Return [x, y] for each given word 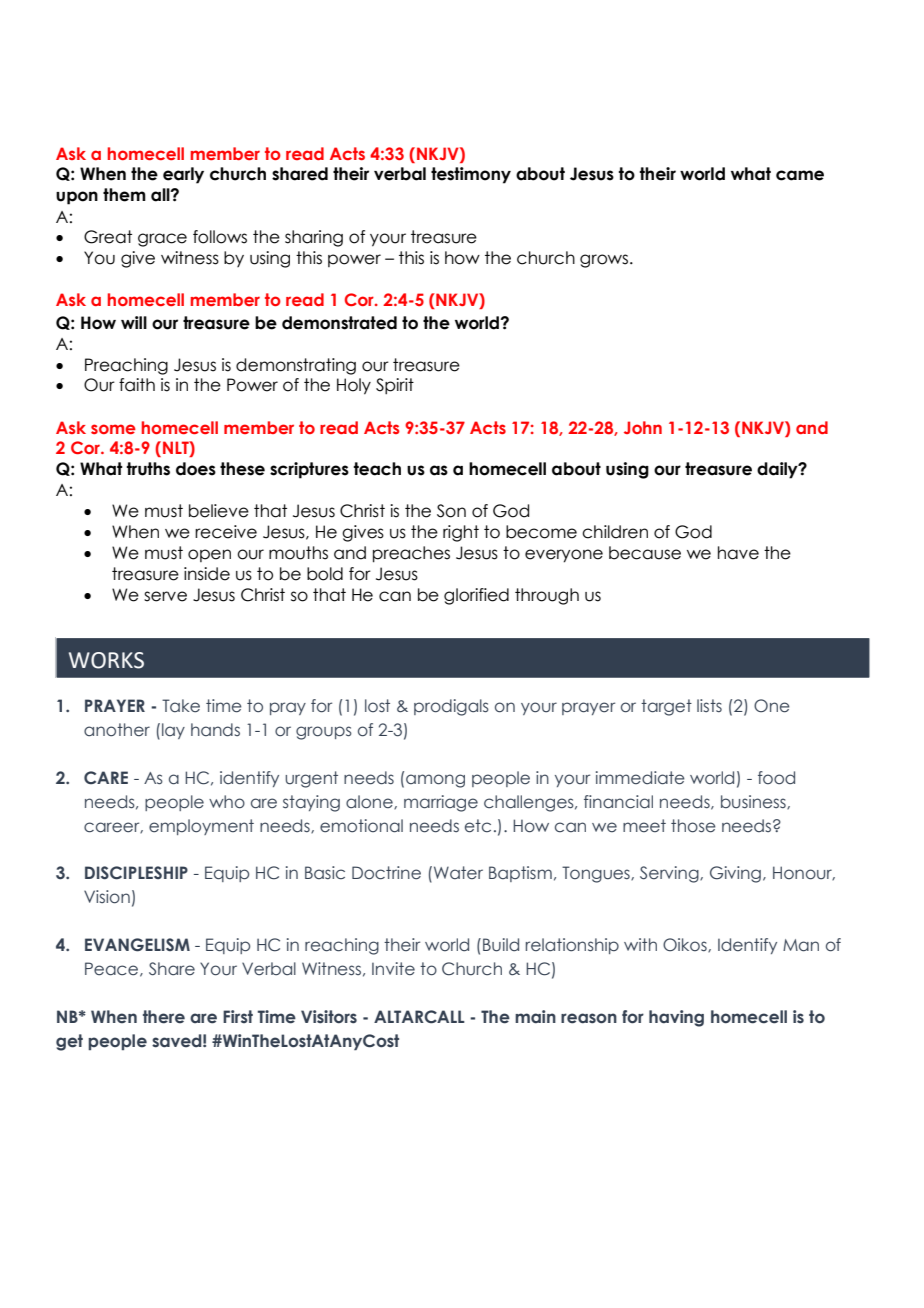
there [164, 1017]
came [800, 175]
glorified [476, 596]
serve [165, 596]
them [124, 195]
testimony [471, 175]
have [738, 553]
